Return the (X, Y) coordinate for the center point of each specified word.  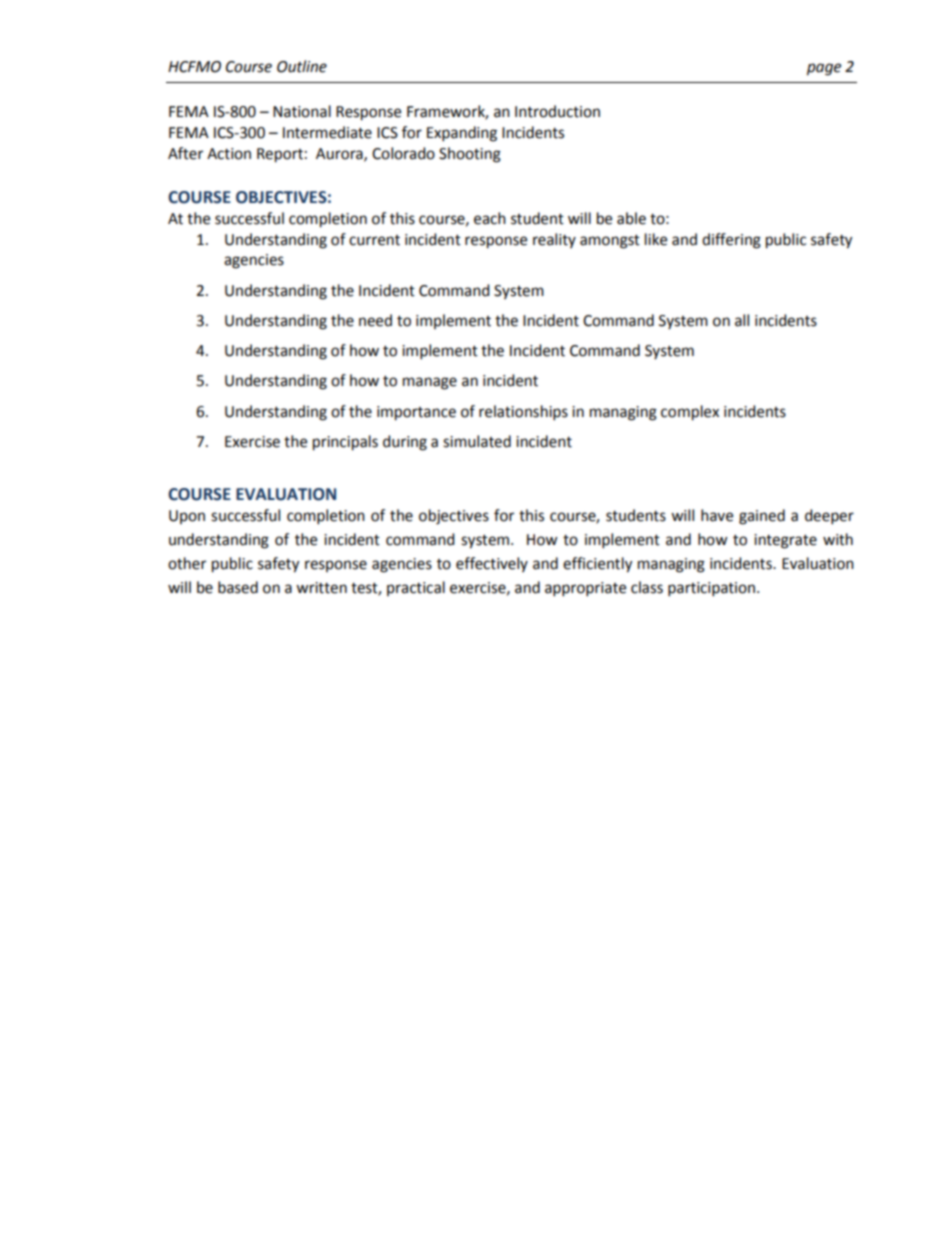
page (824, 69)
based (238, 587)
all (742, 320)
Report (280, 155)
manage (430, 383)
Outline (302, 66)
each (490, 218)
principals (345, 443)
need (375, 320)
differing (731, 241)
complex (690, 413)
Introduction (557, 111)
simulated (477, 441)
